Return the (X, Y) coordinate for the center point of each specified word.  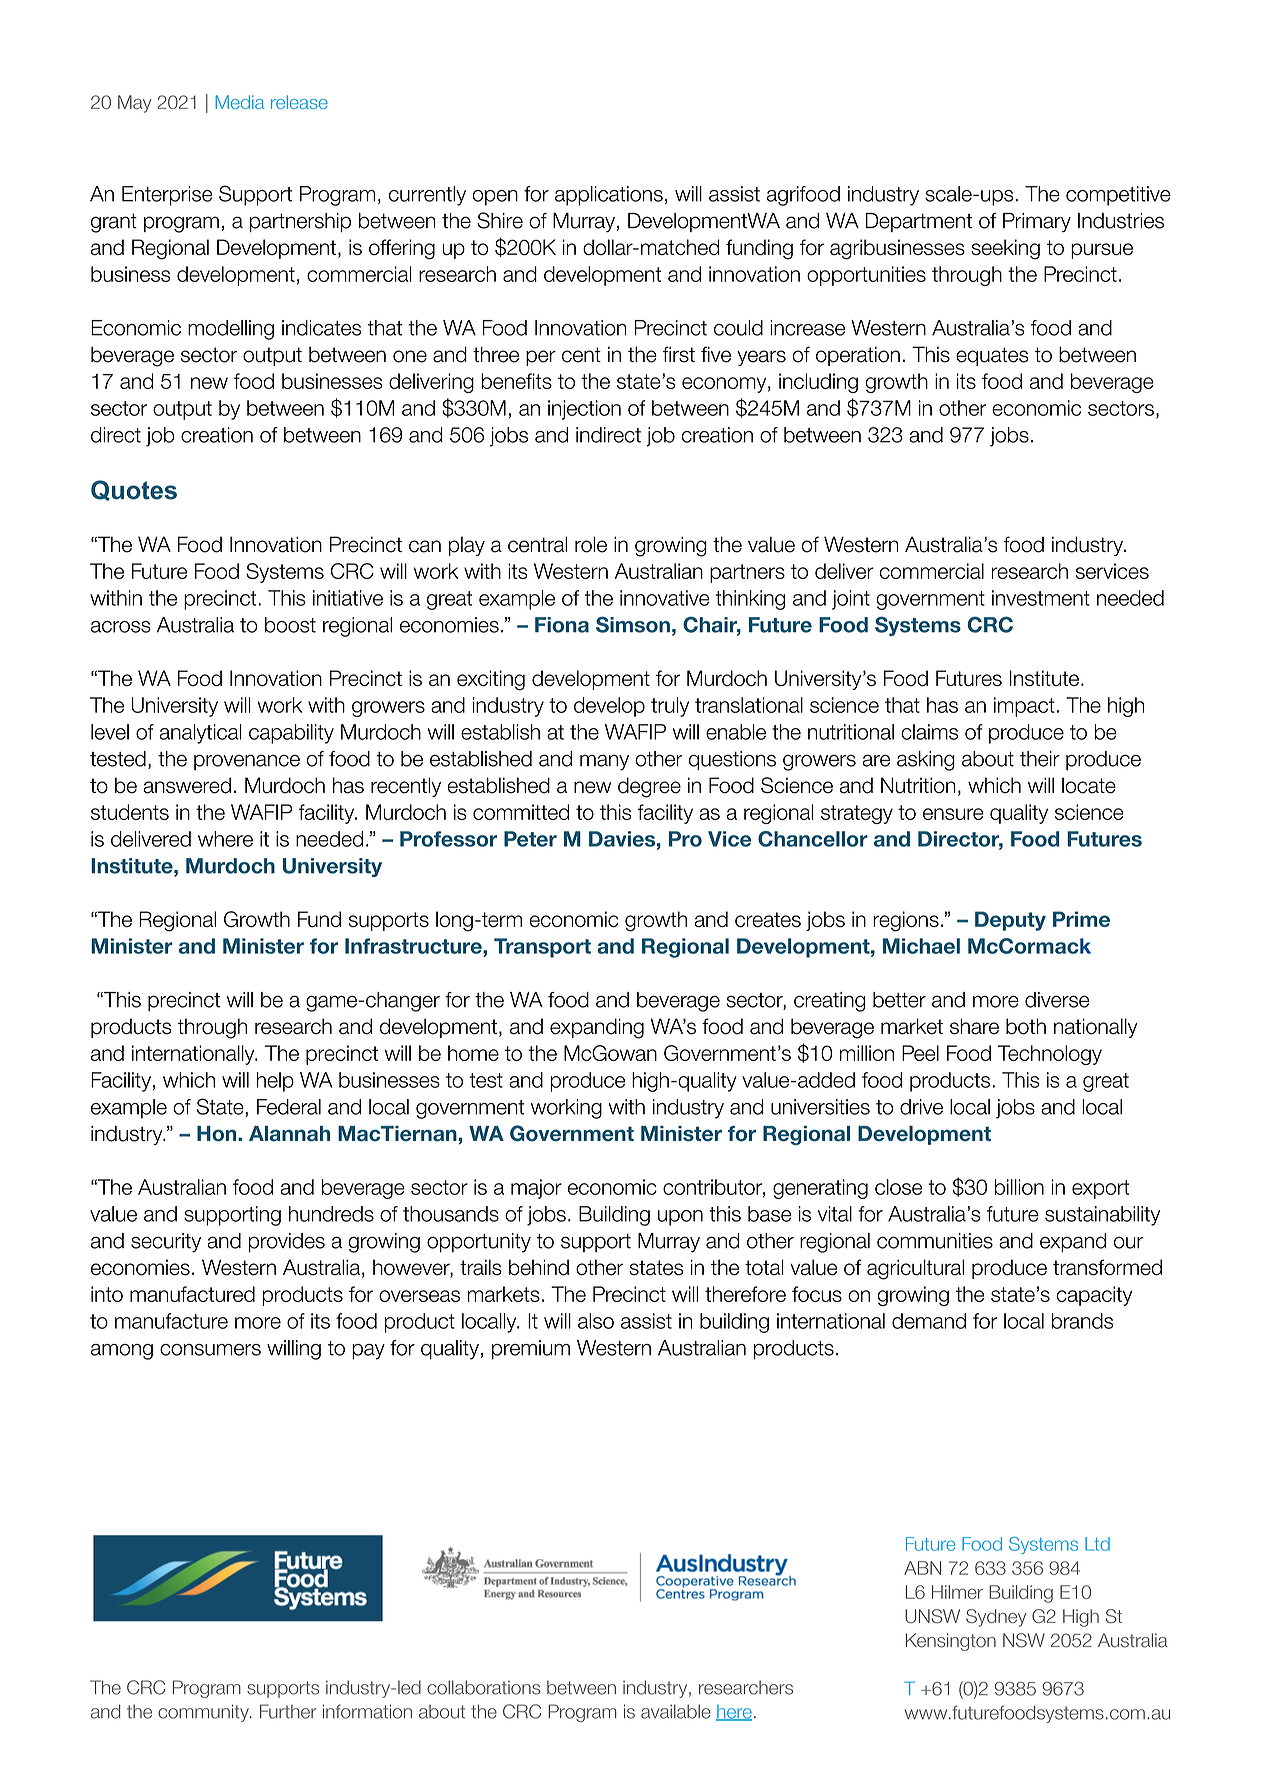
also (596, 1321)
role (591, 544)
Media (239, 102)
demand (929, 1321)
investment (1041, 598)
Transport (542, 948)
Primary (1037, 222)
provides (287, 1243)
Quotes (134, 490)
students (130, 812)
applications (609, 196)
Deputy (1010, 921)
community (204, 1713)
